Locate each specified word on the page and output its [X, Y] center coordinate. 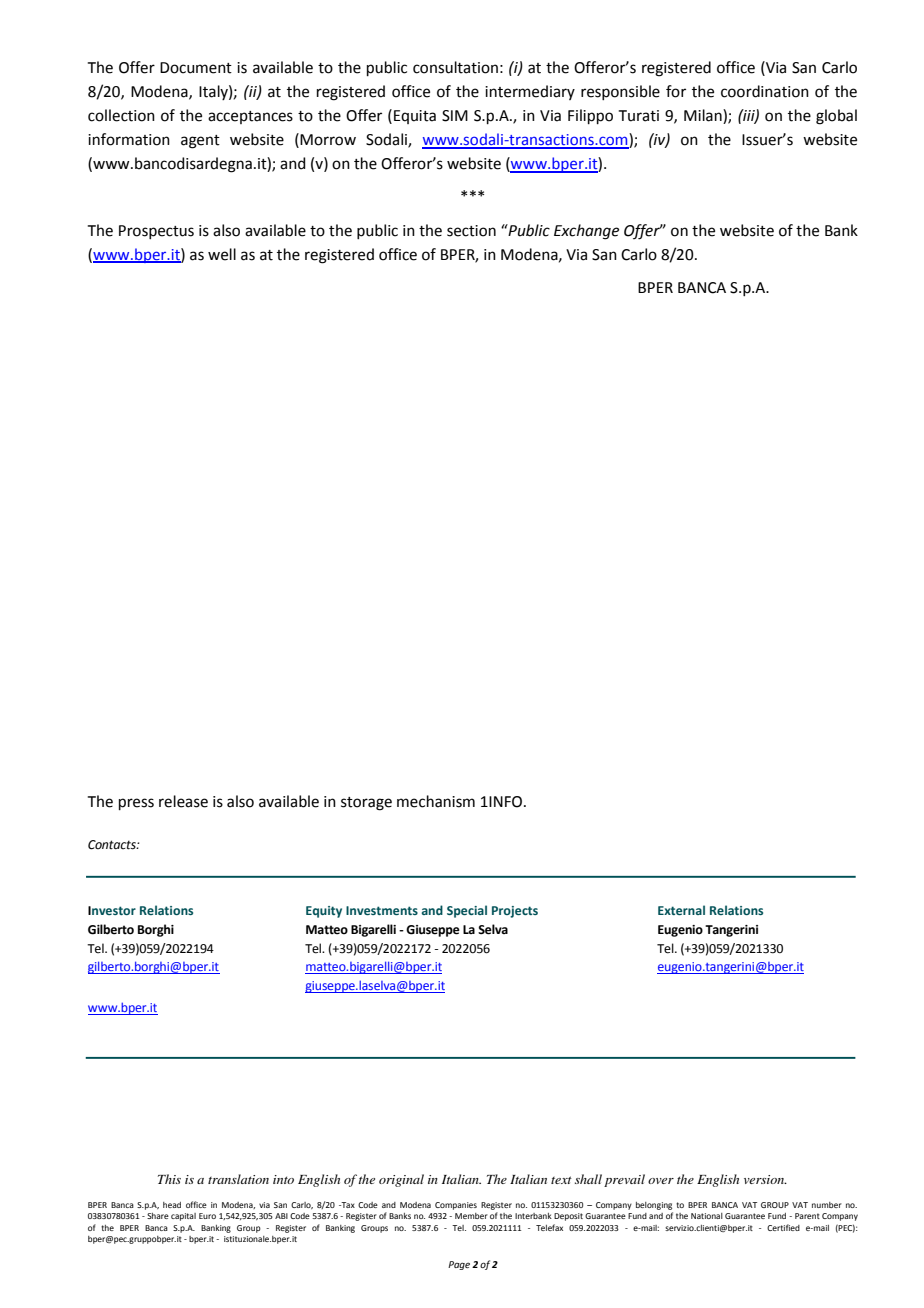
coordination [765, 91]
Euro [207, 1216]
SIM [455, 116]
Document [196, 68]
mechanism [436, 801]
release [183, 801]
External [681, 910]
